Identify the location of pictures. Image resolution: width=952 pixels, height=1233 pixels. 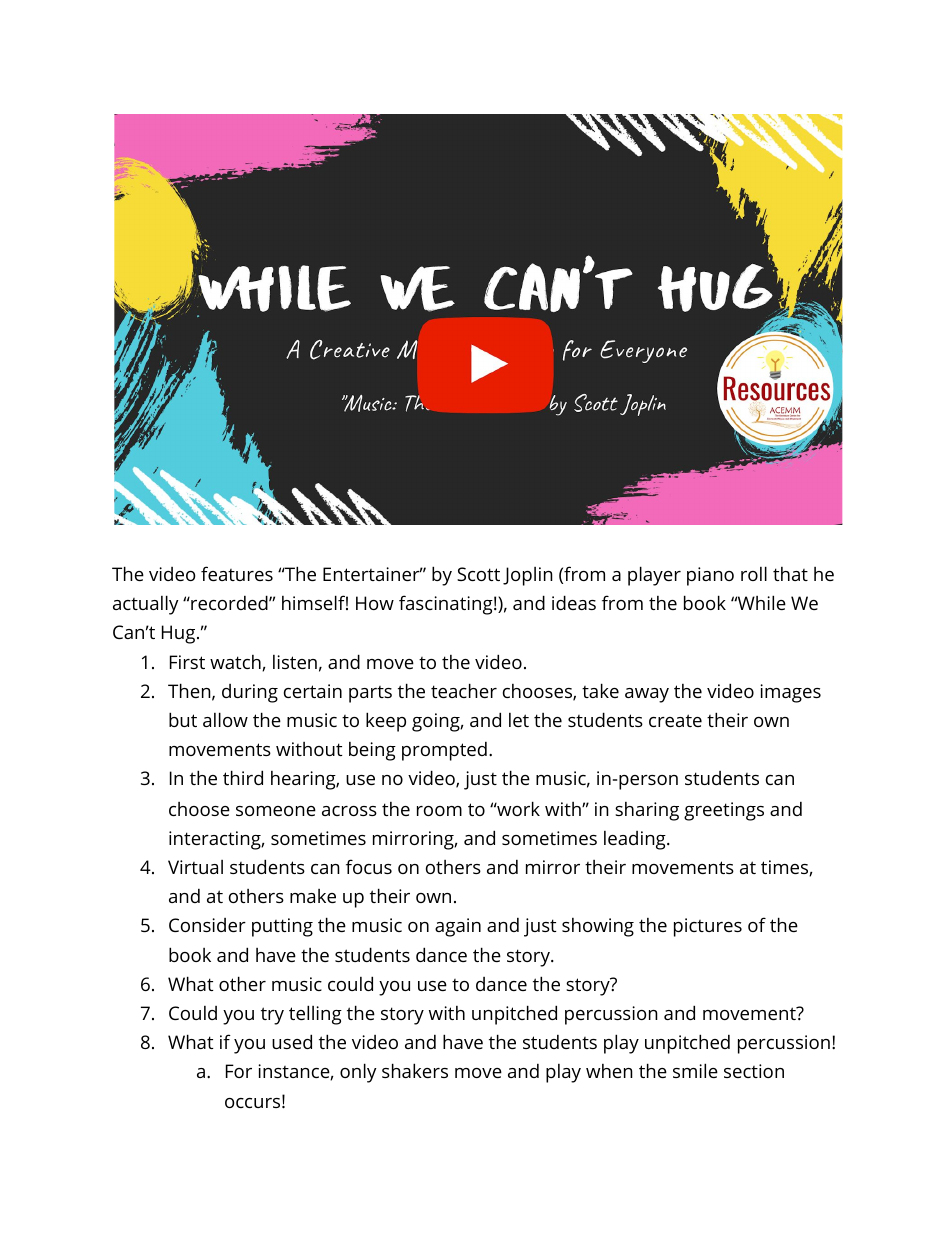
(708, 927).
